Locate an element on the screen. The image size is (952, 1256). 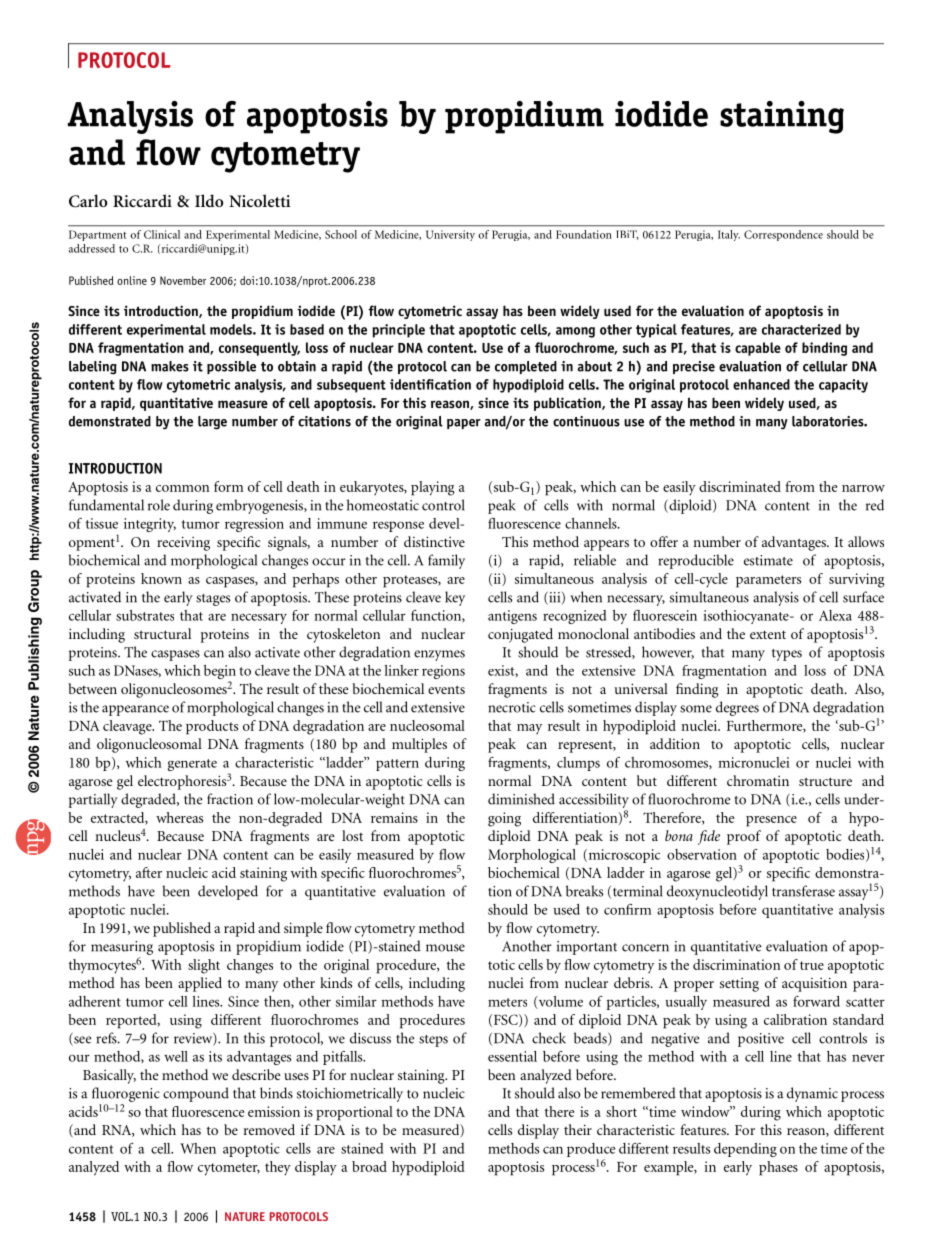
depending is located at coordinates (745, 1150).
